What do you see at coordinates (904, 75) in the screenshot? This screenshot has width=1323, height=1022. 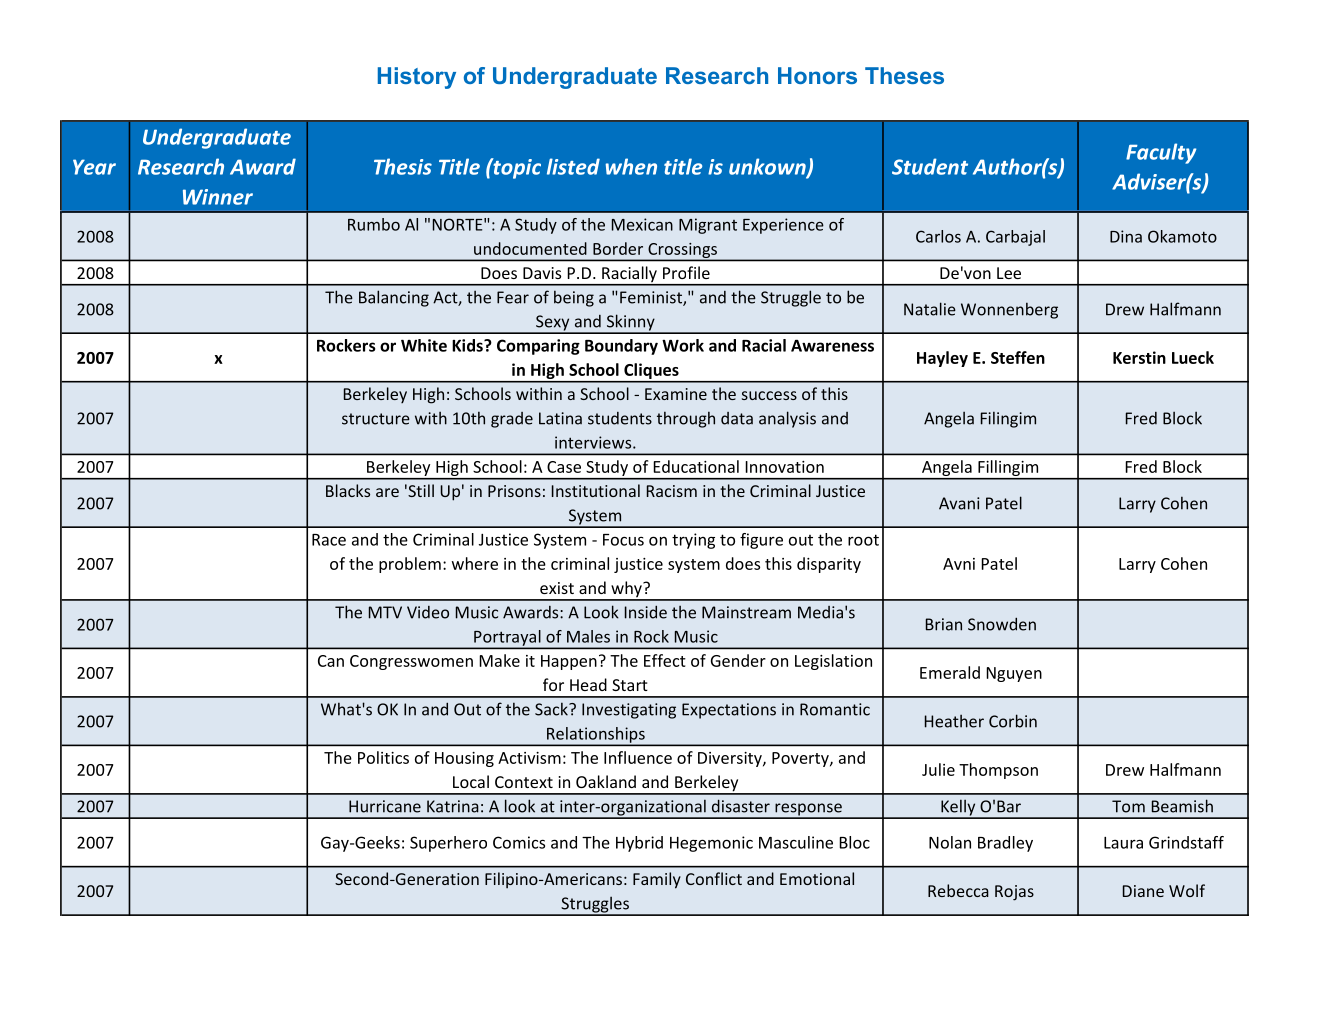 I see `Theses` at bounding box center [904, 75].
